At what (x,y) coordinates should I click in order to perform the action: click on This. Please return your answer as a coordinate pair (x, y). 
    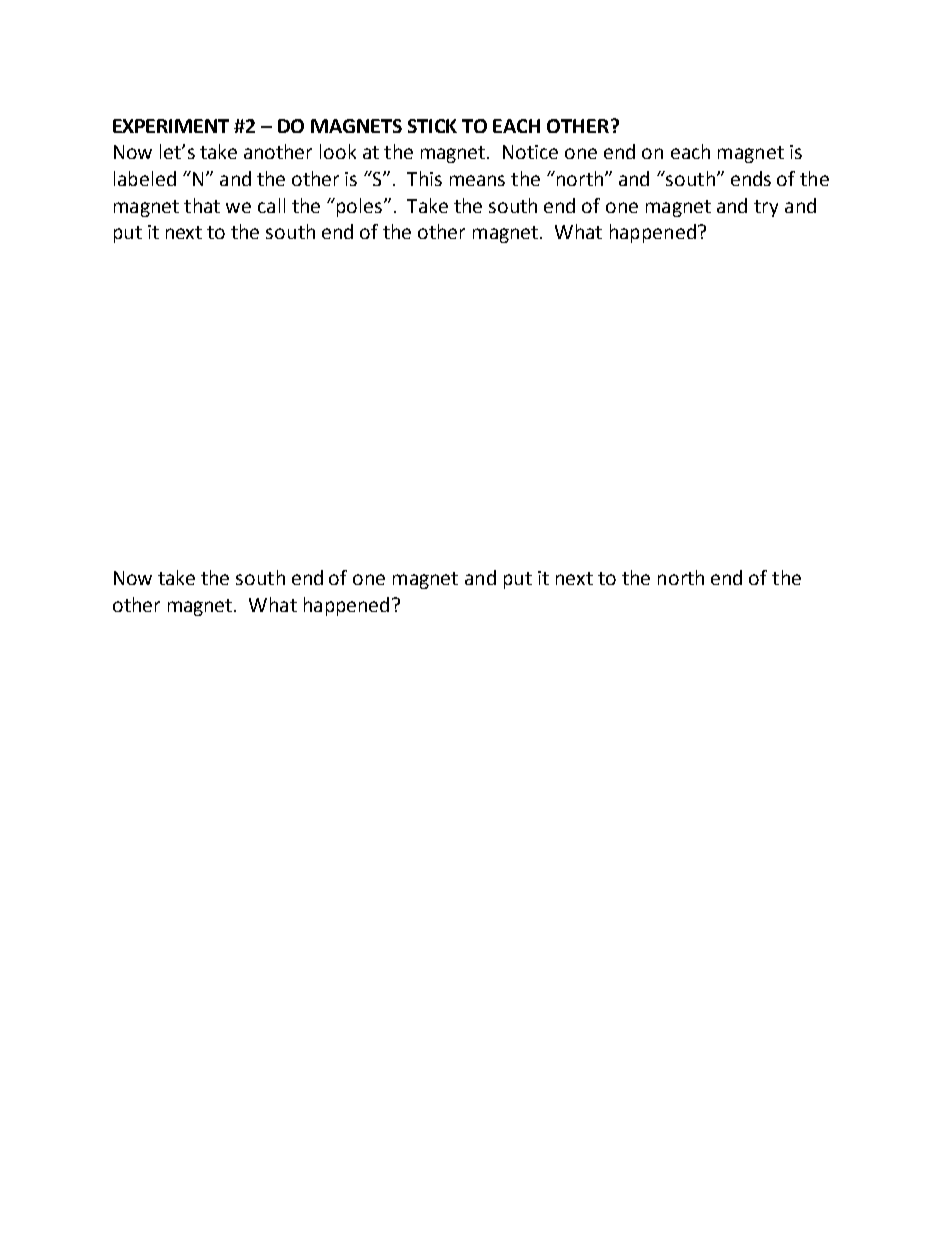
    Looking at the image, I should click on (424, 178).
